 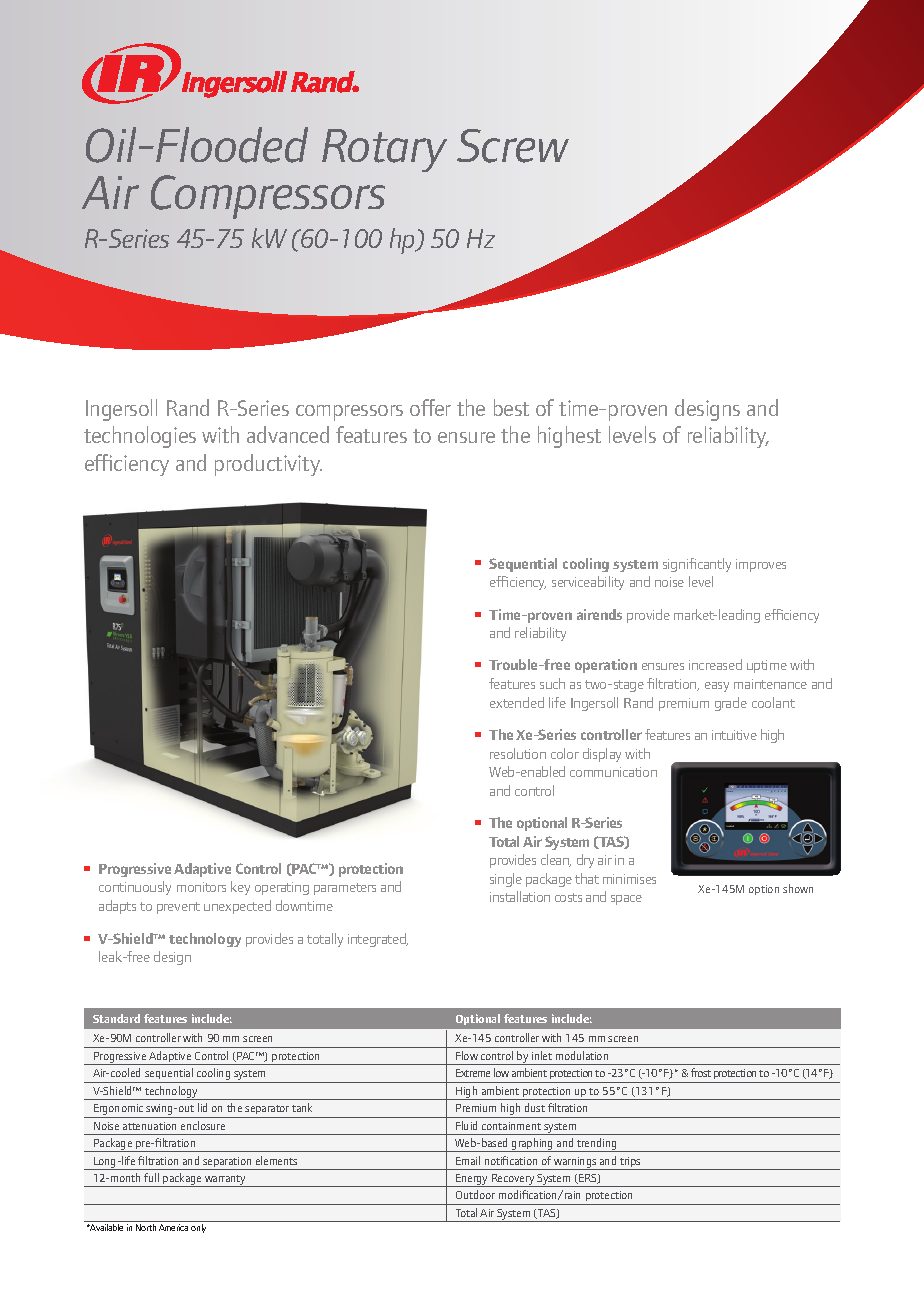 What do you see at coordinates (384, 150) in the screenshot?
I see `Rotary` at bounding box center [384, 150].
